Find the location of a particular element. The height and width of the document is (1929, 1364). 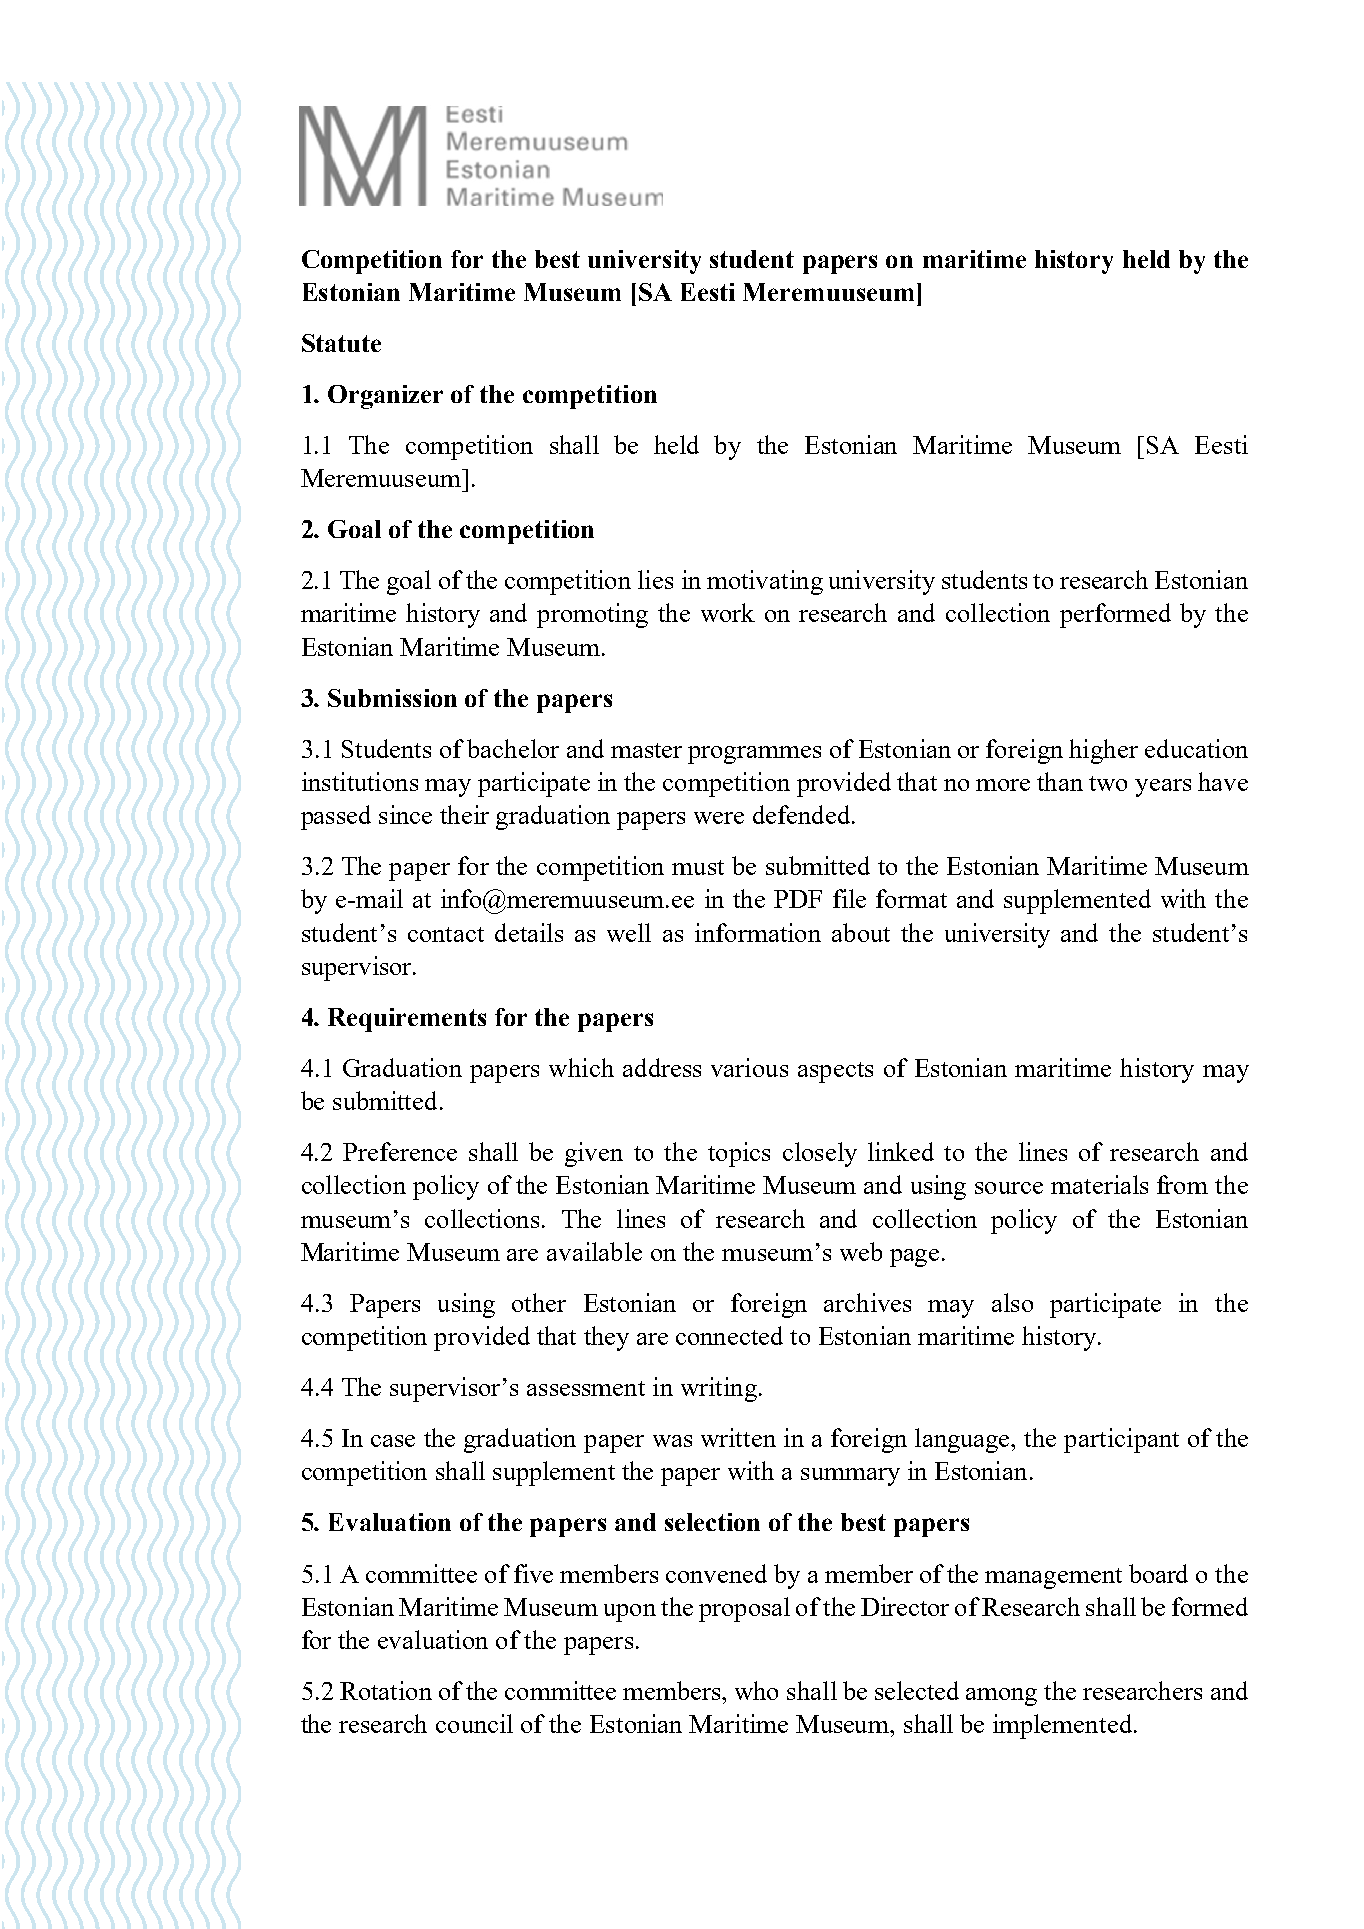

Rotation is located at coordinates (386, 1690).
